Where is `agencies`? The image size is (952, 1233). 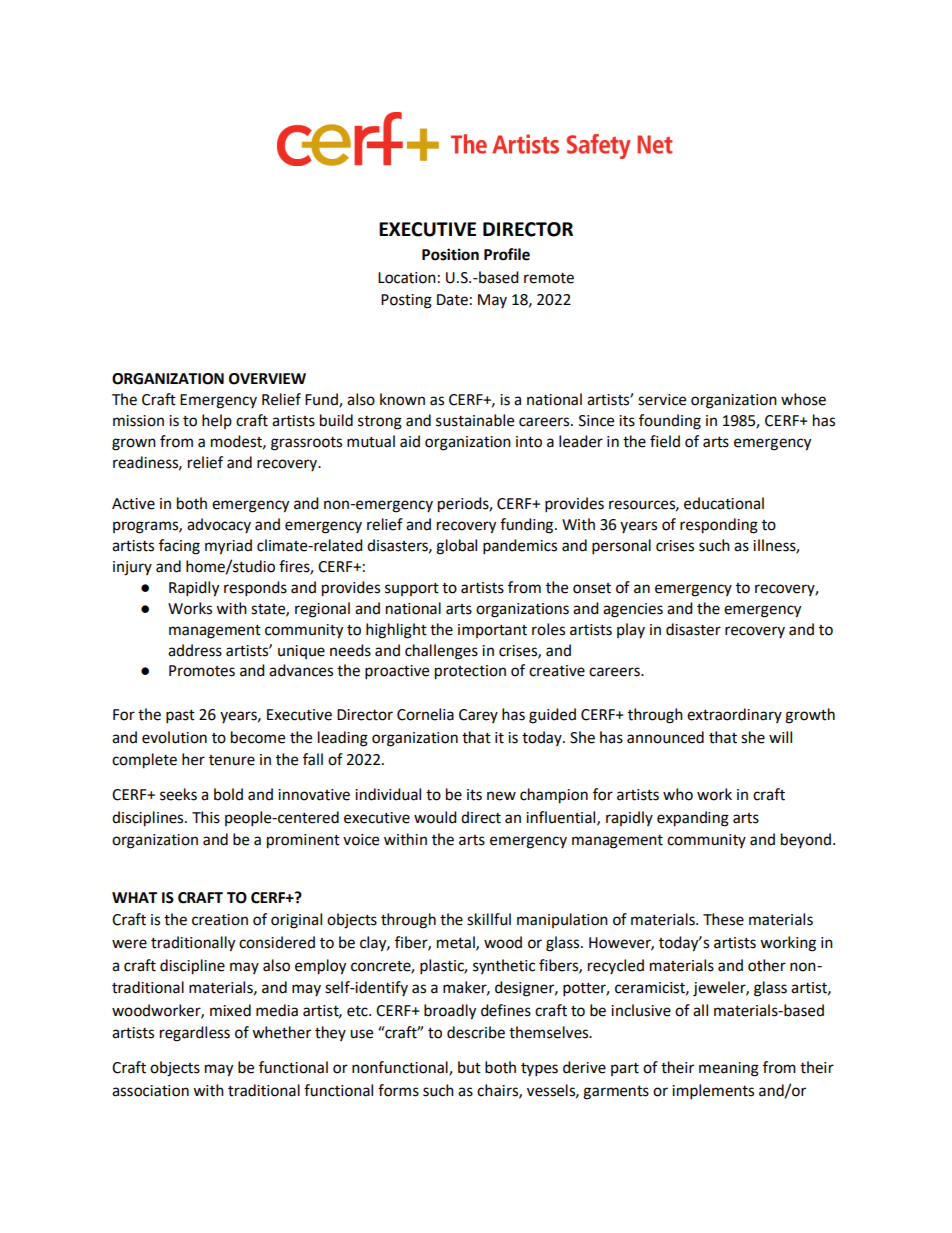
agencies is located at coordinates (633, 610).
